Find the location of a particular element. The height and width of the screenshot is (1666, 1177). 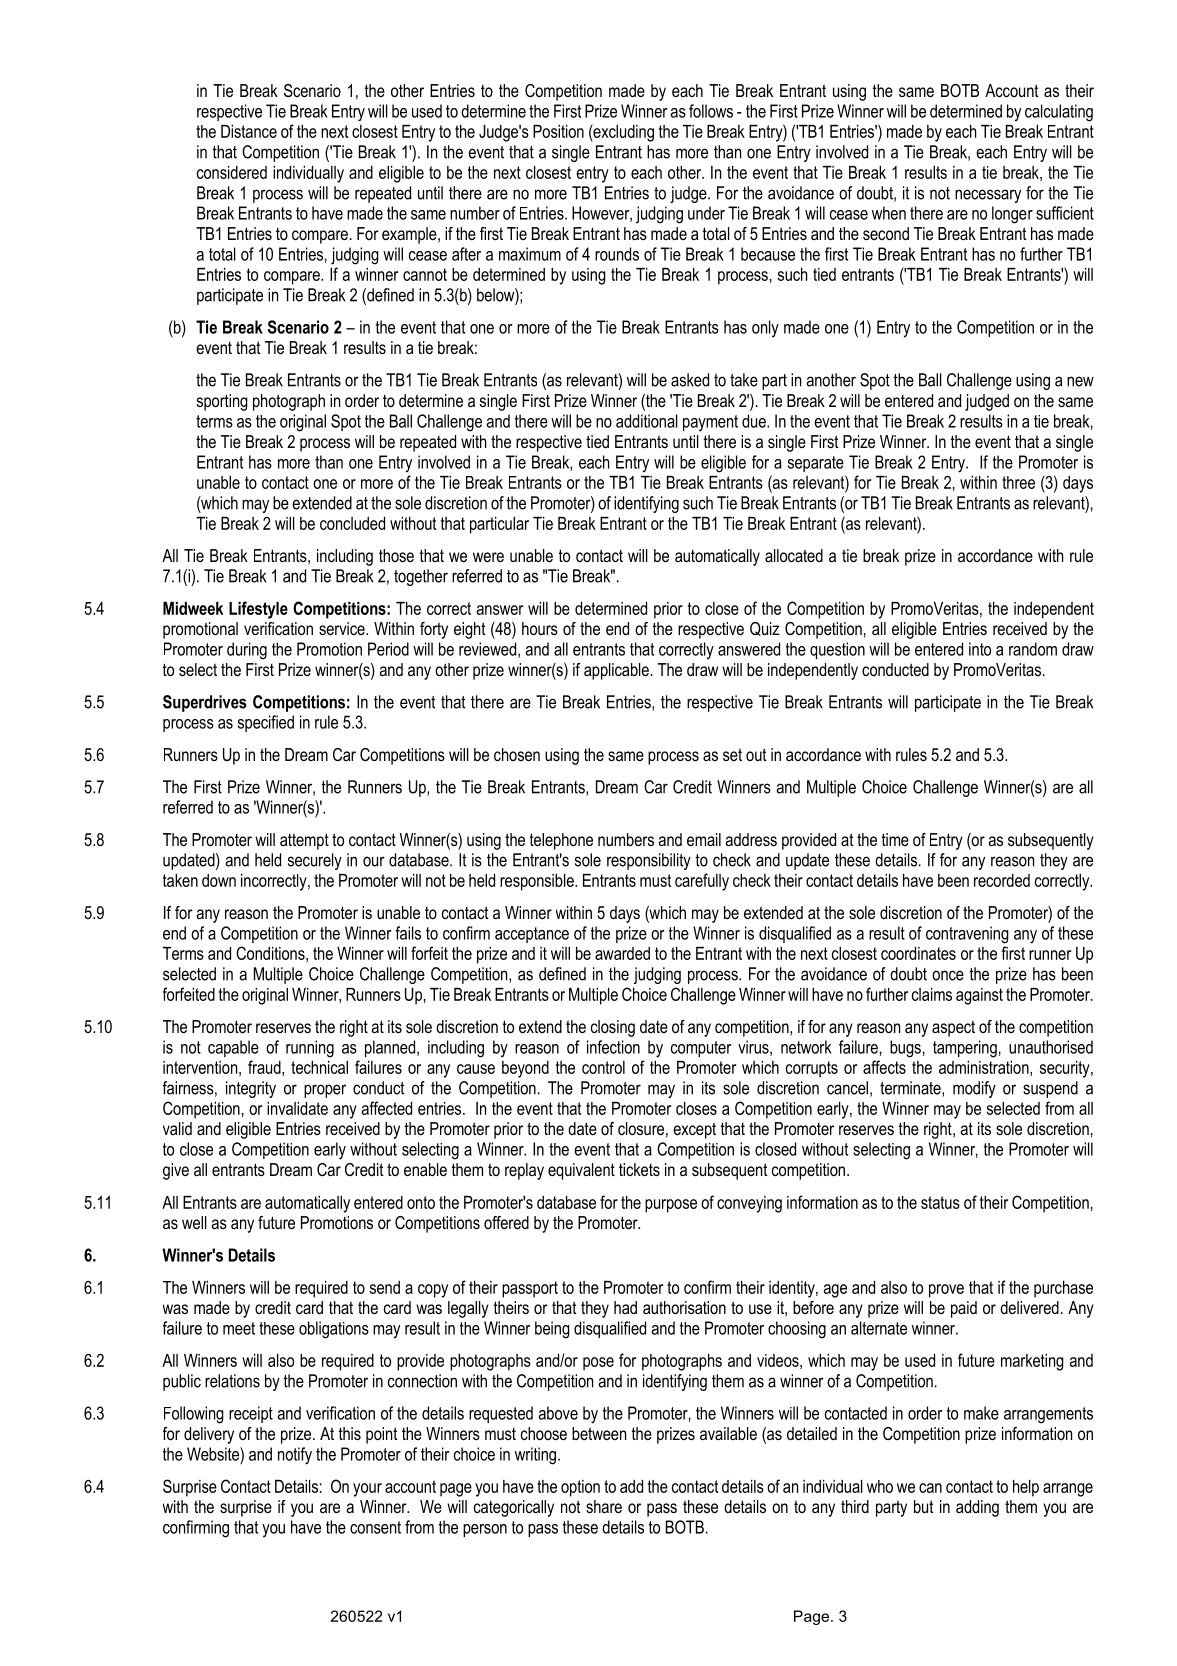

necessary is located at coordinates (988, 196).
